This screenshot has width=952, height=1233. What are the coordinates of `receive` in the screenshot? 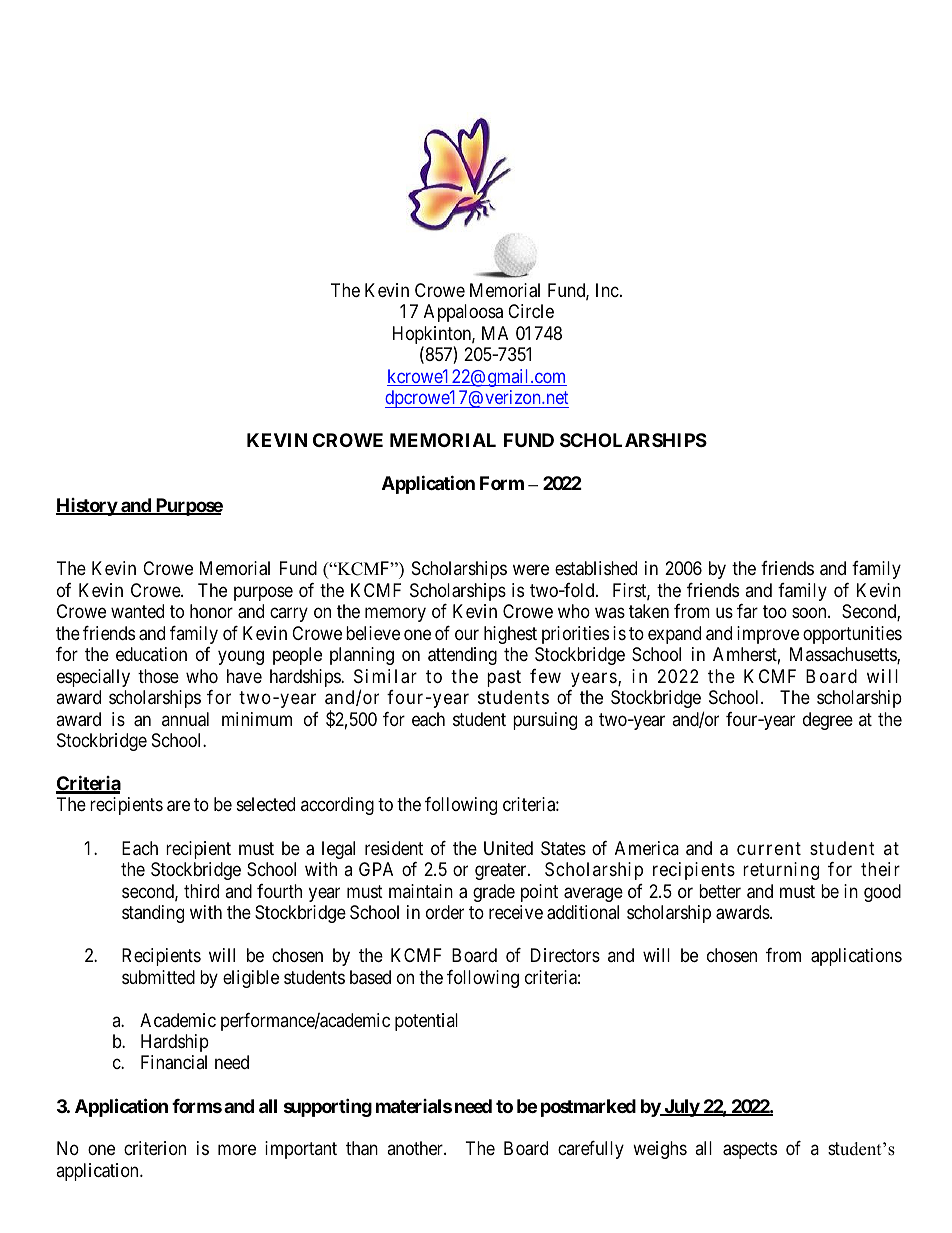 It's located at (516, 912).
